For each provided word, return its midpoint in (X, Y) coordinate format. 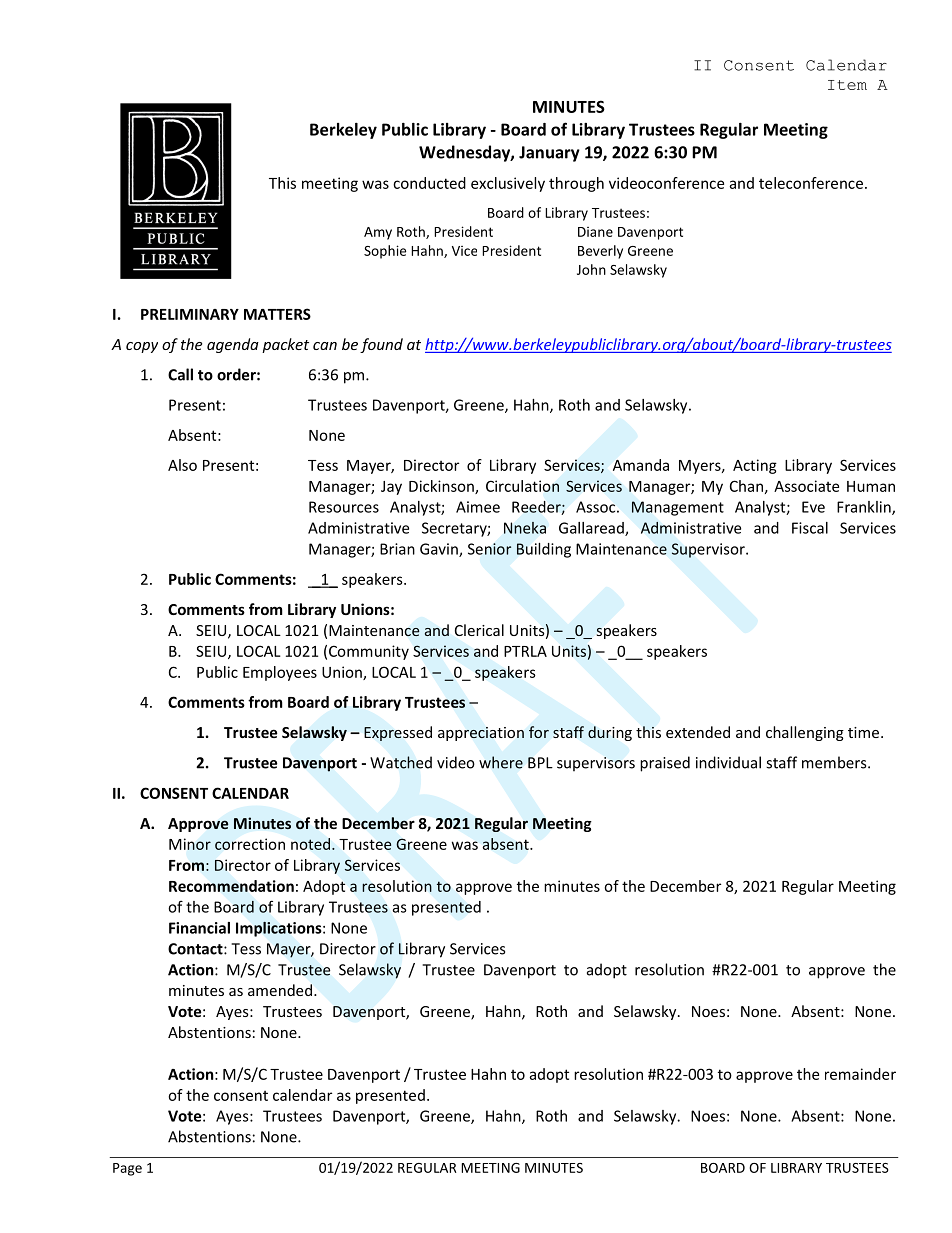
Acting (755, 466)
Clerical (479, 630)
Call (180, 374)
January (549, 154)
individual (728, 762)
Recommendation (231, 886)
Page (127, 1169)
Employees (280, 673)
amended (280, 990)
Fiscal (810, 528)
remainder (860, 1074)
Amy (378, 233)
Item (847, 85)
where (501, 762)
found (381, 345)
